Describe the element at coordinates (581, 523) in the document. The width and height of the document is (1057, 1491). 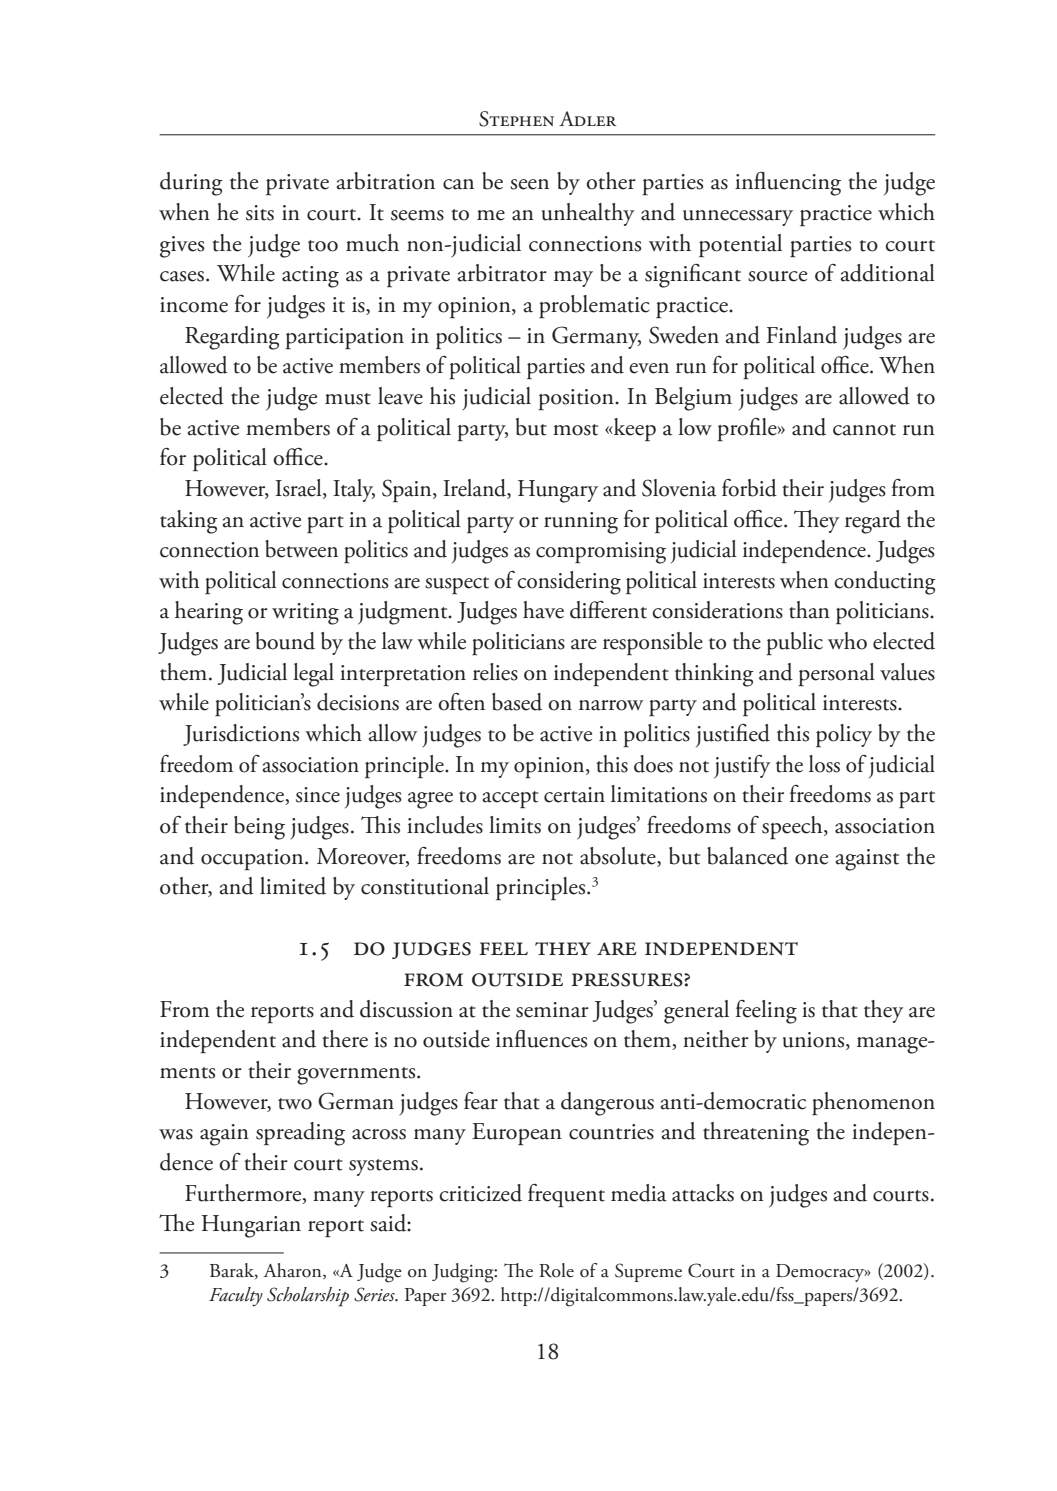
I see `running` at that location.
